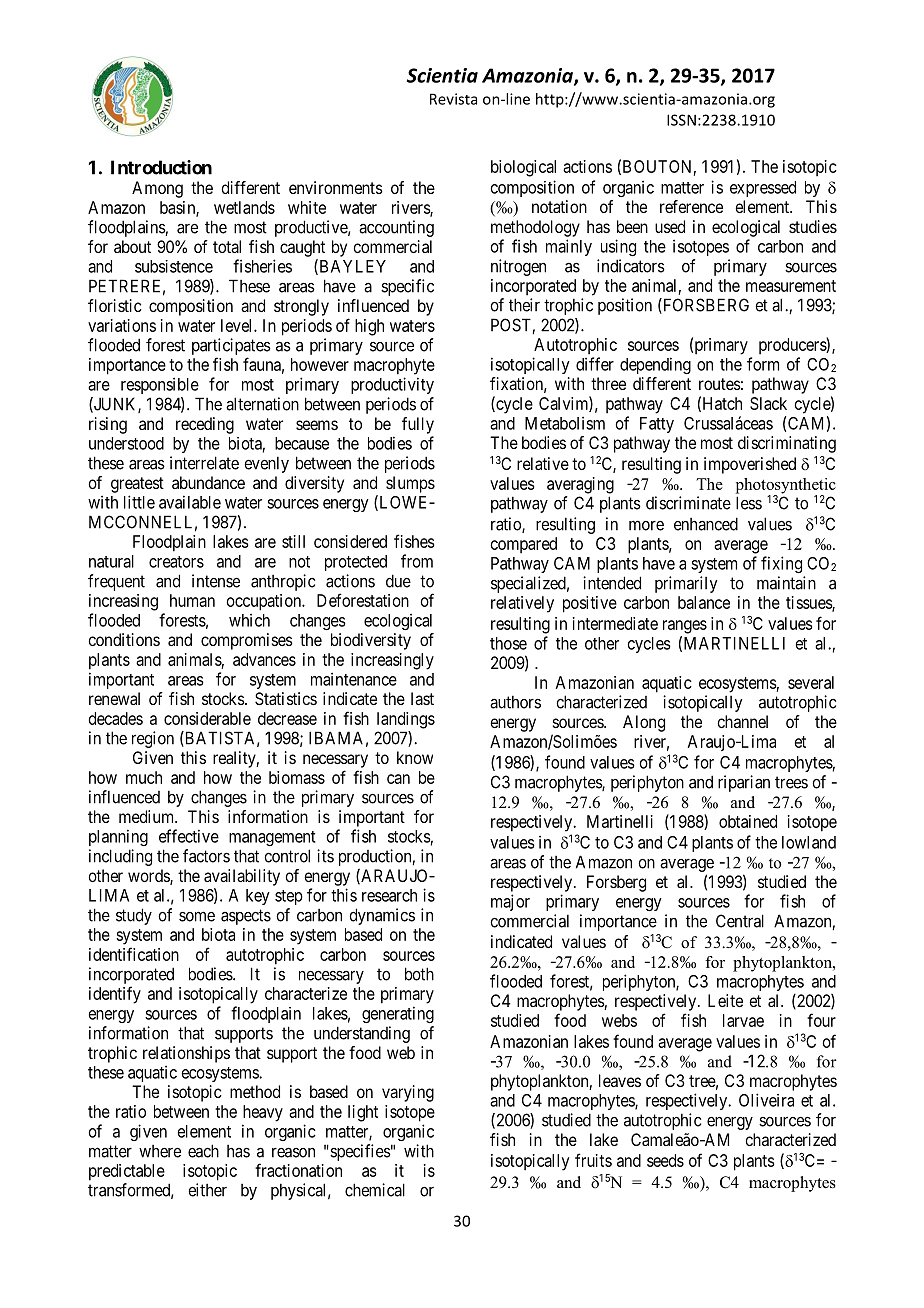 This screenshot has width=924, height=1308. I want to click on ranges, so click(685, 627).
